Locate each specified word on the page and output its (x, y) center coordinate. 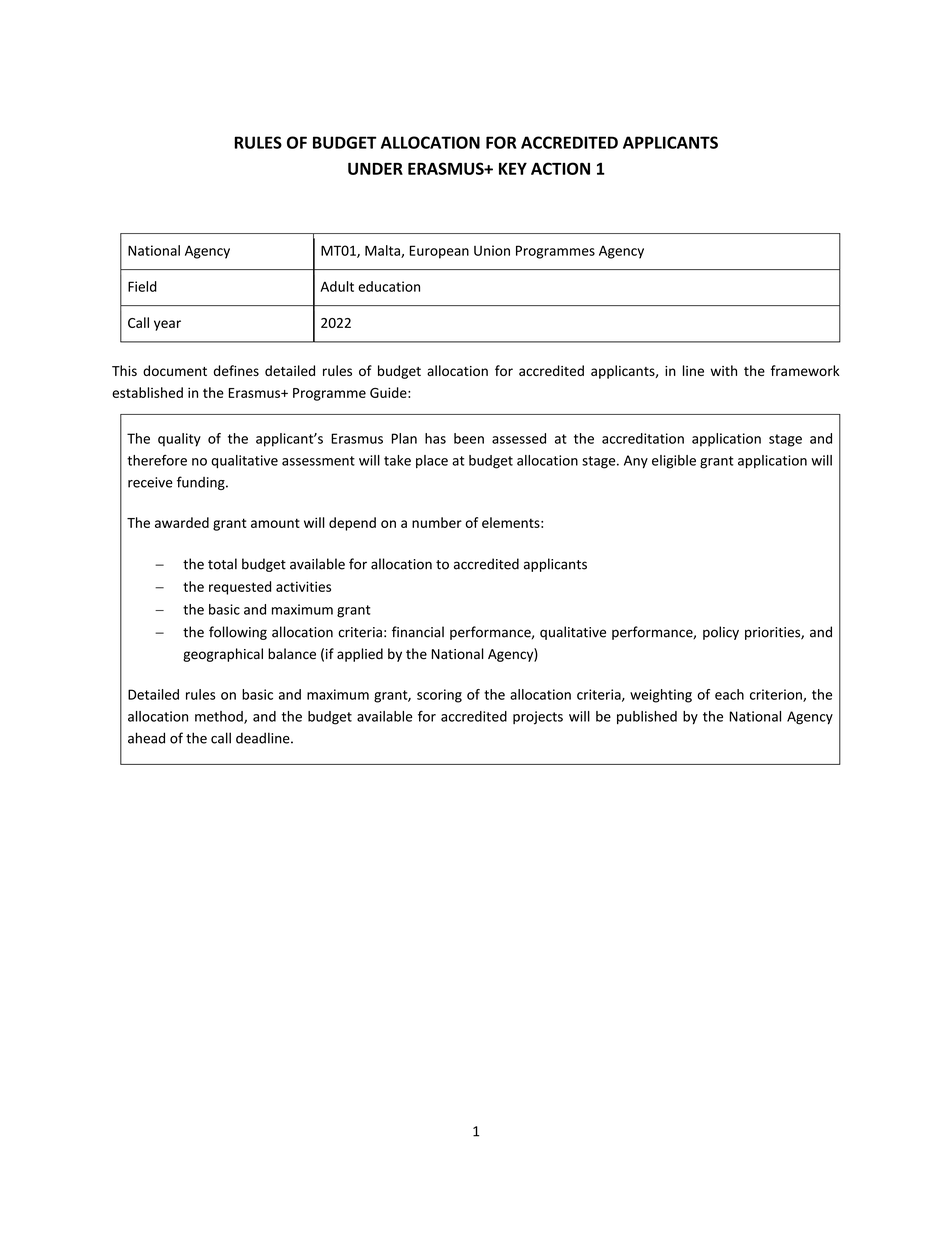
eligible (674, 462)
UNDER (375, 168)
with (724, 370)
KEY (513, 168)
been (469, 438)
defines (236, 370)
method (220, 717)
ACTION (560, 168)
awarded (182, 522)
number (437, 522)
